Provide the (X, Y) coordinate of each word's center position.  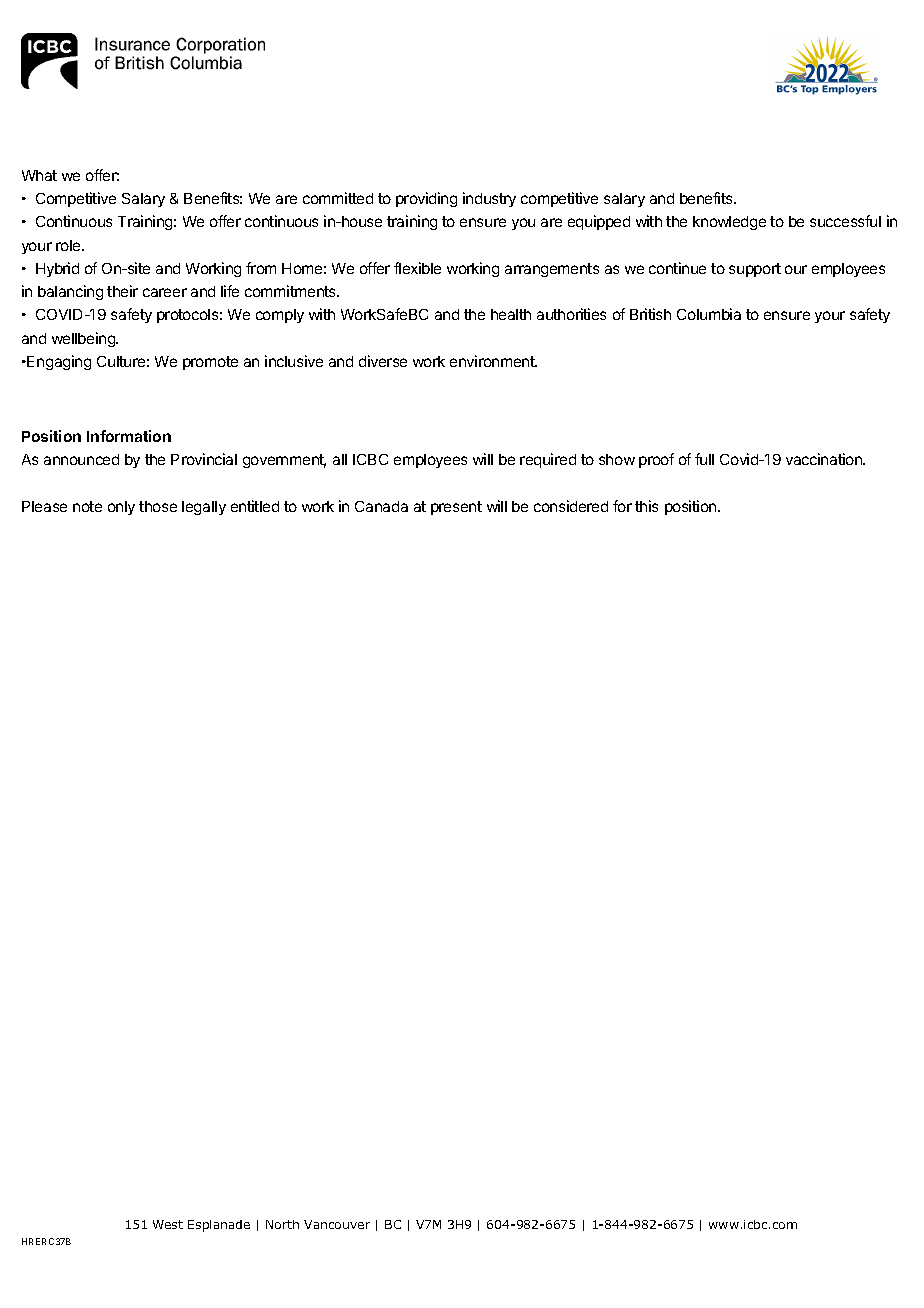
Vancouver (337, 1224)
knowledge (729, 223)
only (121, 508)
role (69, 245)
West (168, 1224)
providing (426, 199)
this (646, 506)
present (456, 508)
